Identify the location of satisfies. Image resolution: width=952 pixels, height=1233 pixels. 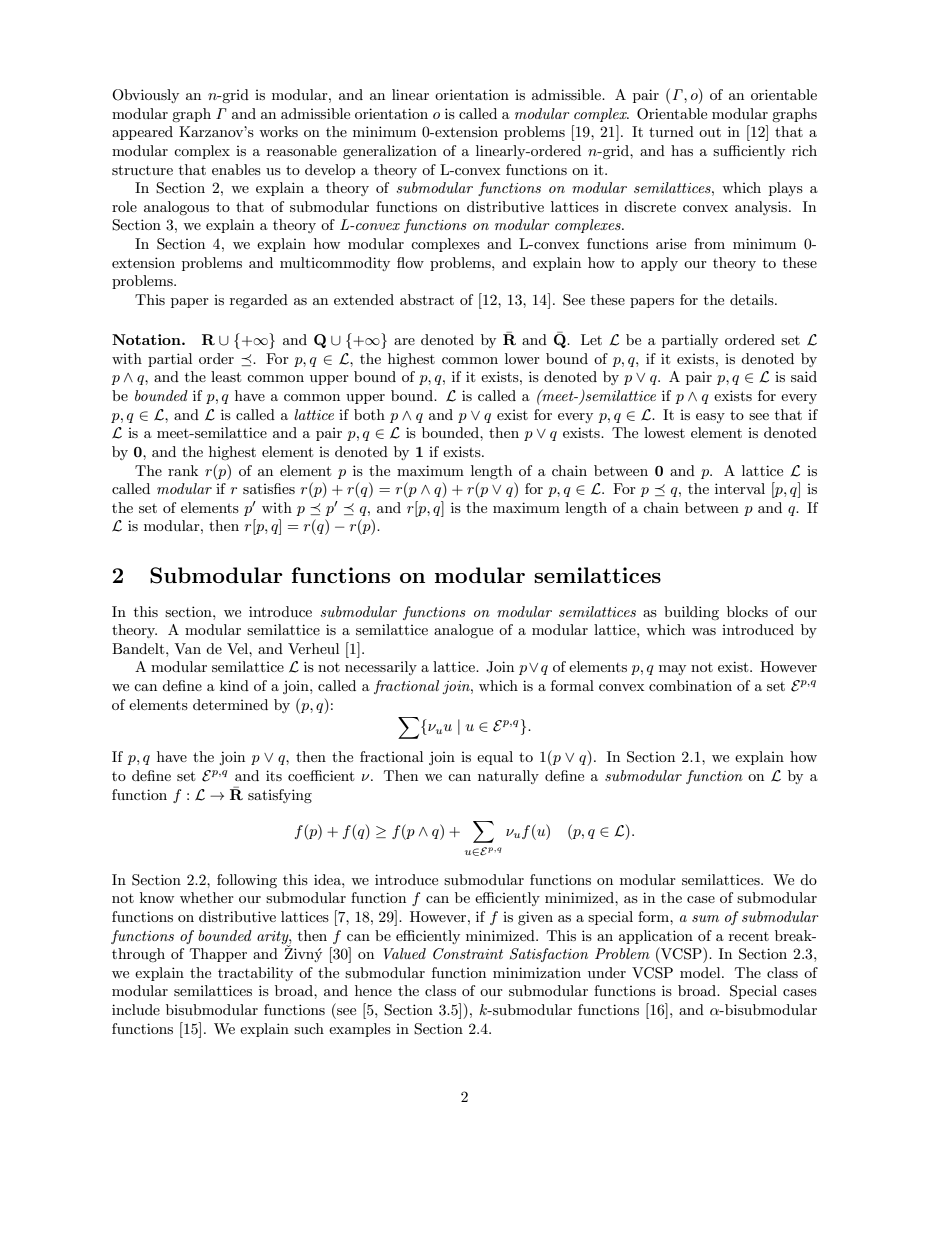
(269, 488).
